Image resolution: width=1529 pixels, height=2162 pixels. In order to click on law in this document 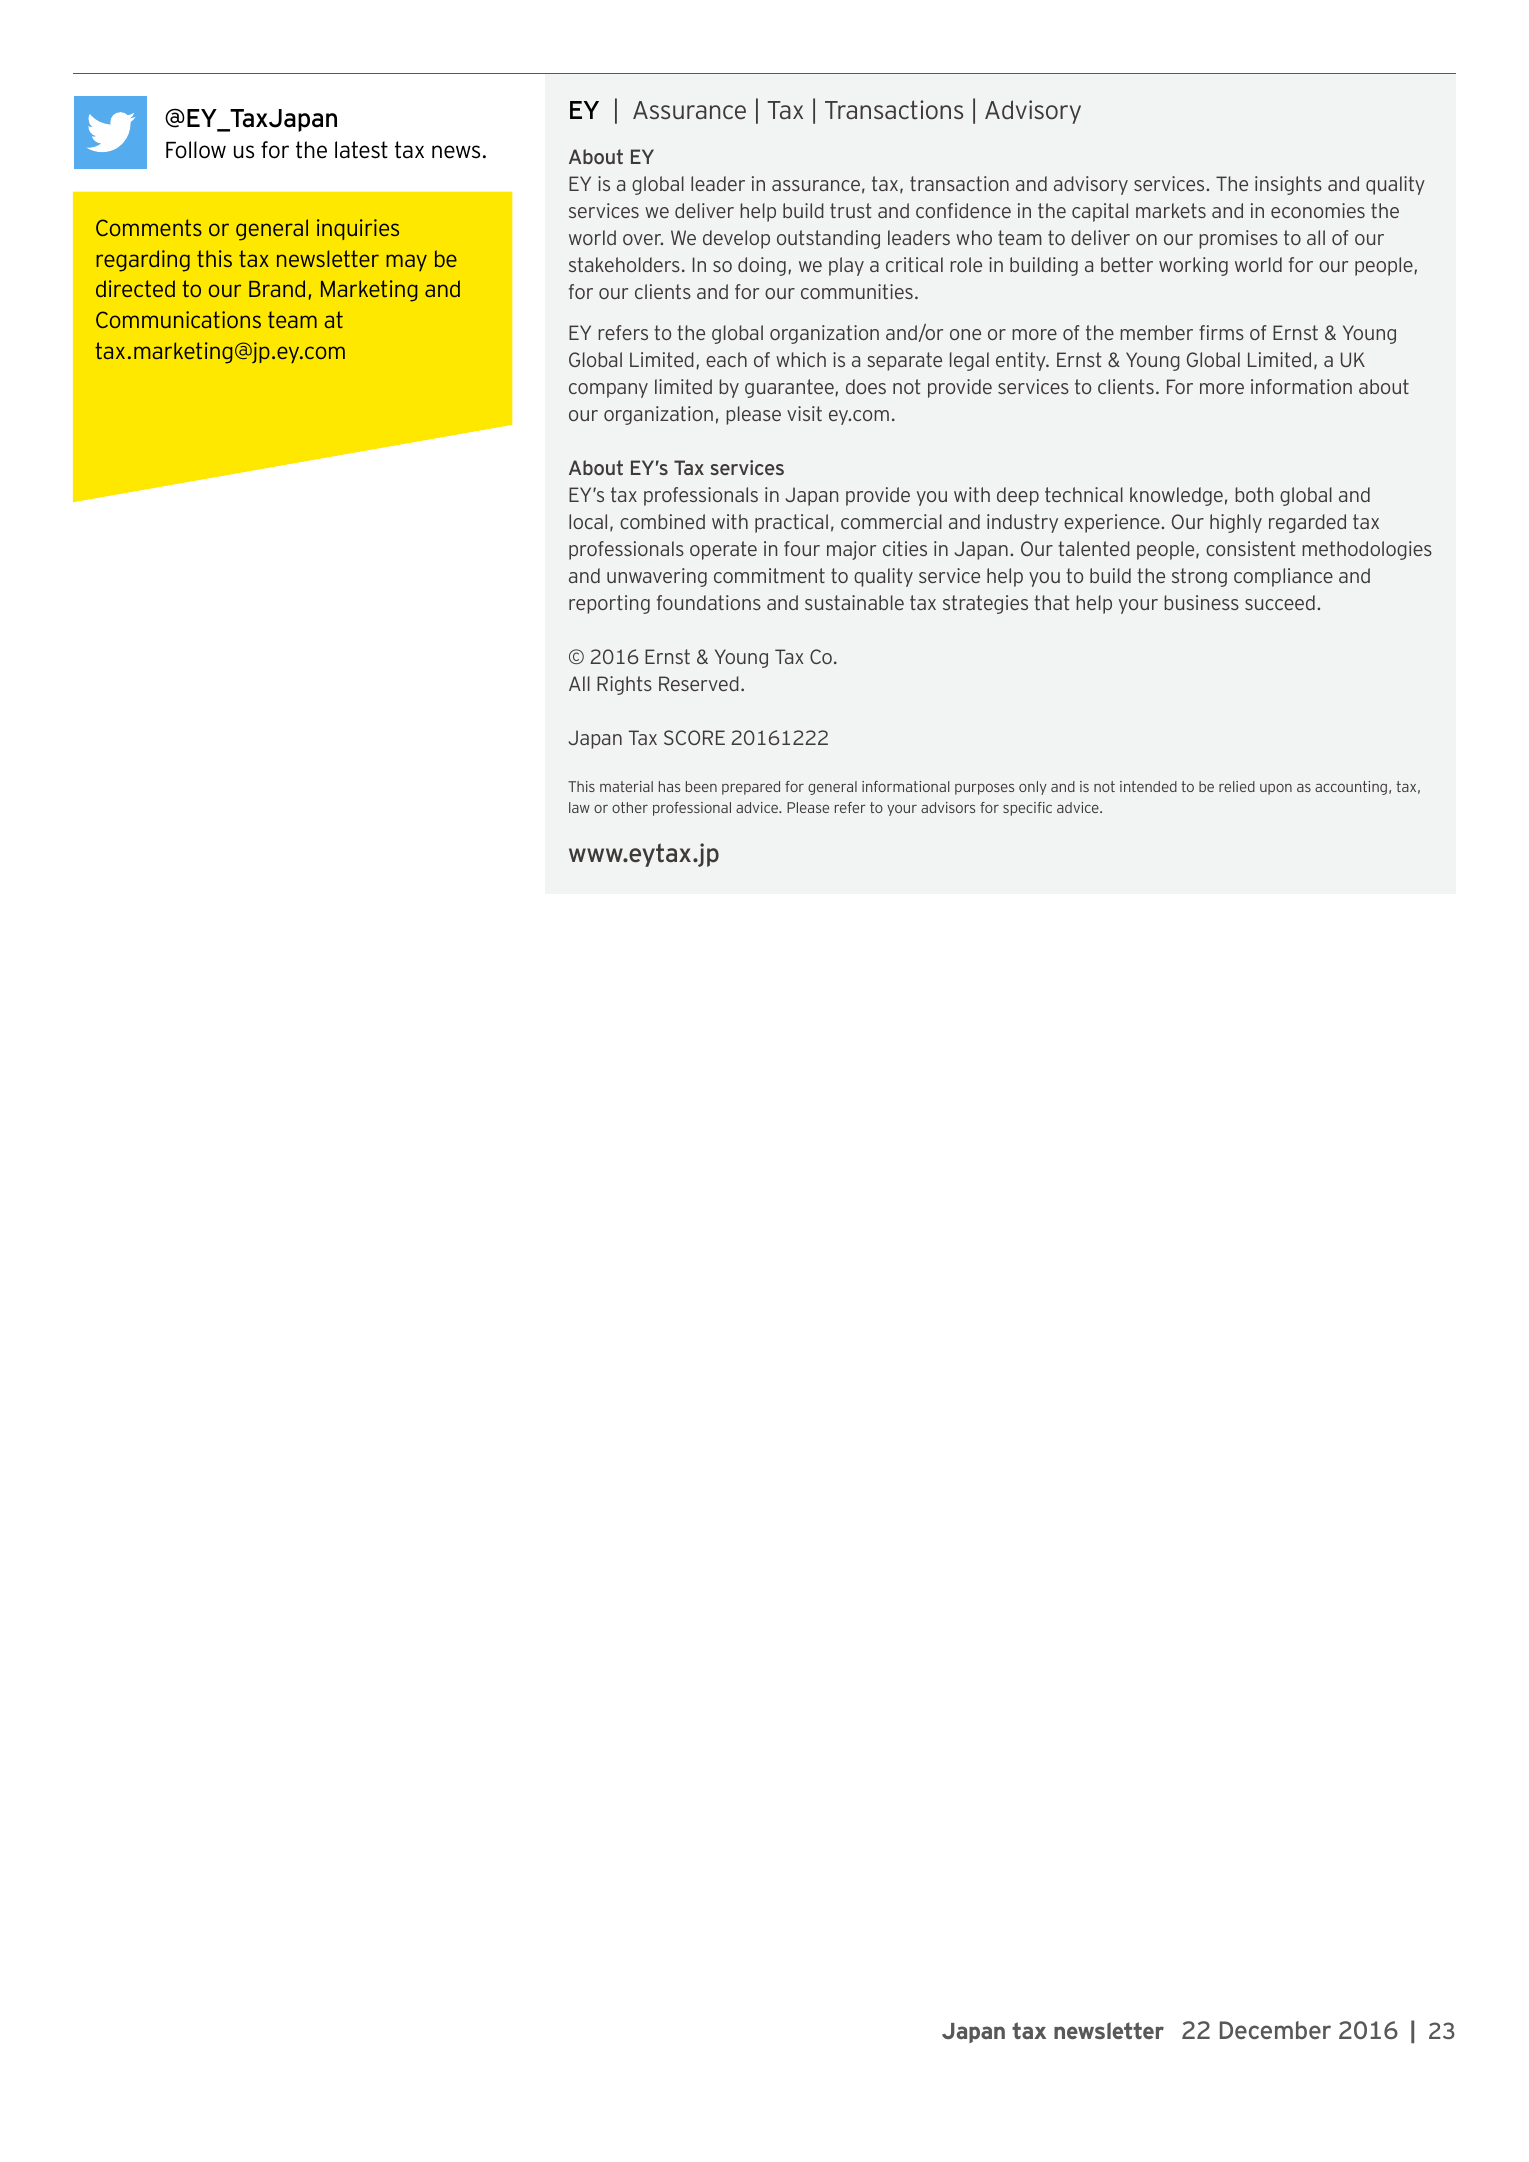, I will do `click(579, 807)`.
